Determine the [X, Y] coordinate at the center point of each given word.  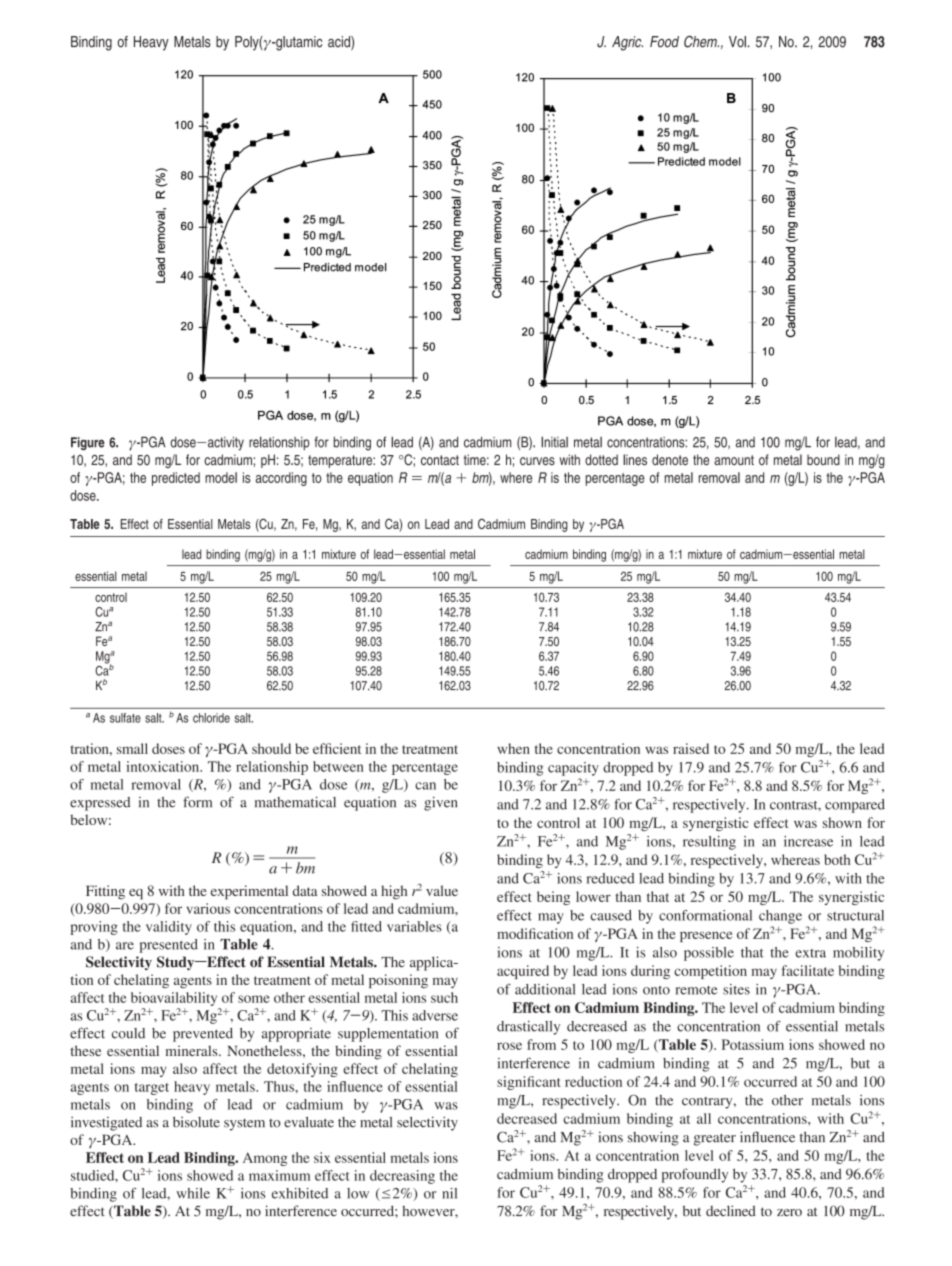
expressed [100, 804]
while [193, 1193]
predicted [176, 479]
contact [440, 460]
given [440, 803]
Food [664, 42]
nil [449, 1193]
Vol [738, 42]
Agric [627, 43]
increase [808, 841]
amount [734, 460]
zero [789, 1212]
